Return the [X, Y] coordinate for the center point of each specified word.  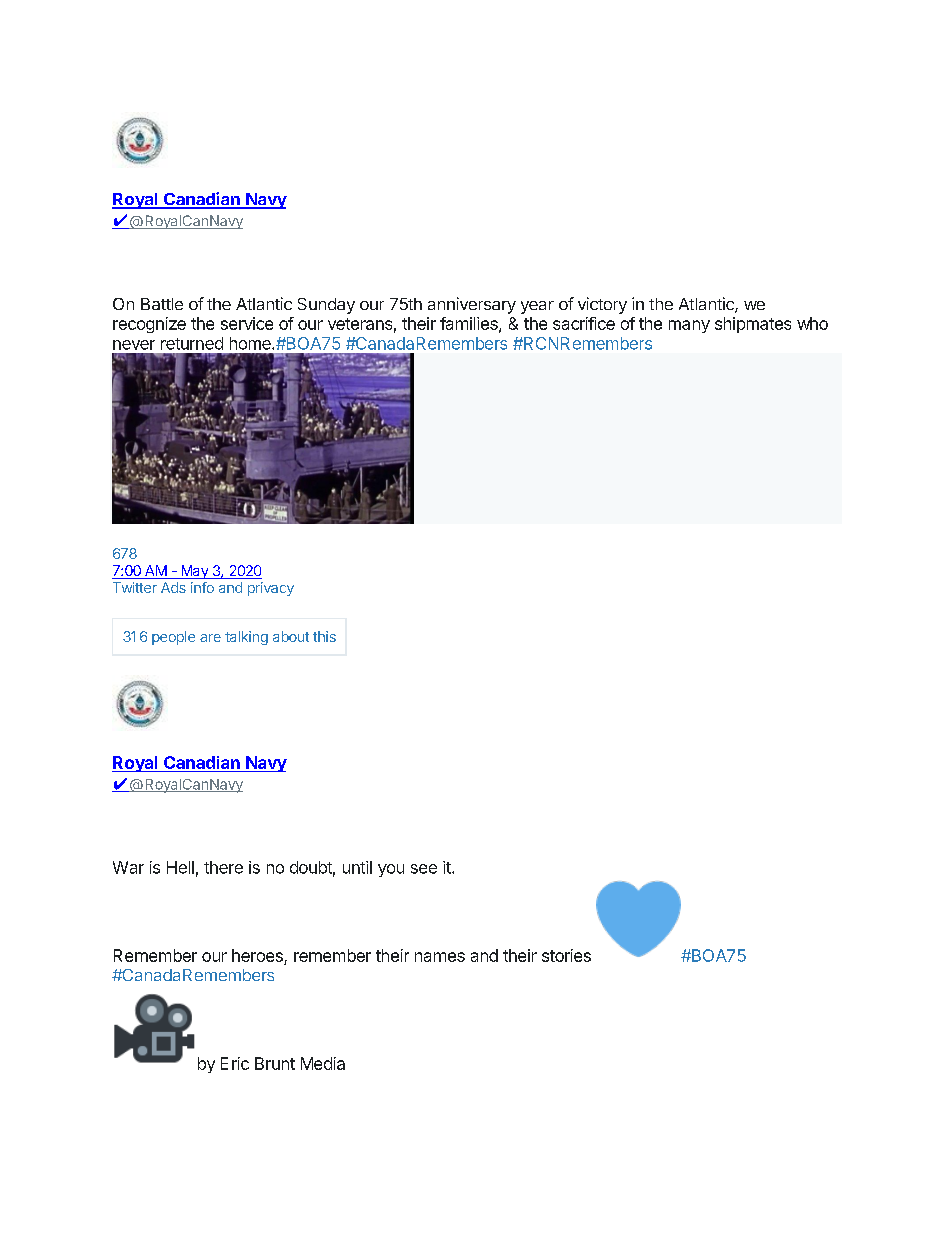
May [194, 572]
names [440, 957]
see [424, 869]
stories [566, 955]
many [689, 326]
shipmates [753, 325]
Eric [235, 1063]
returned [192, 343]
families [470, 324]
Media [323, 1063]
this [324, 636]
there [223, 867]
